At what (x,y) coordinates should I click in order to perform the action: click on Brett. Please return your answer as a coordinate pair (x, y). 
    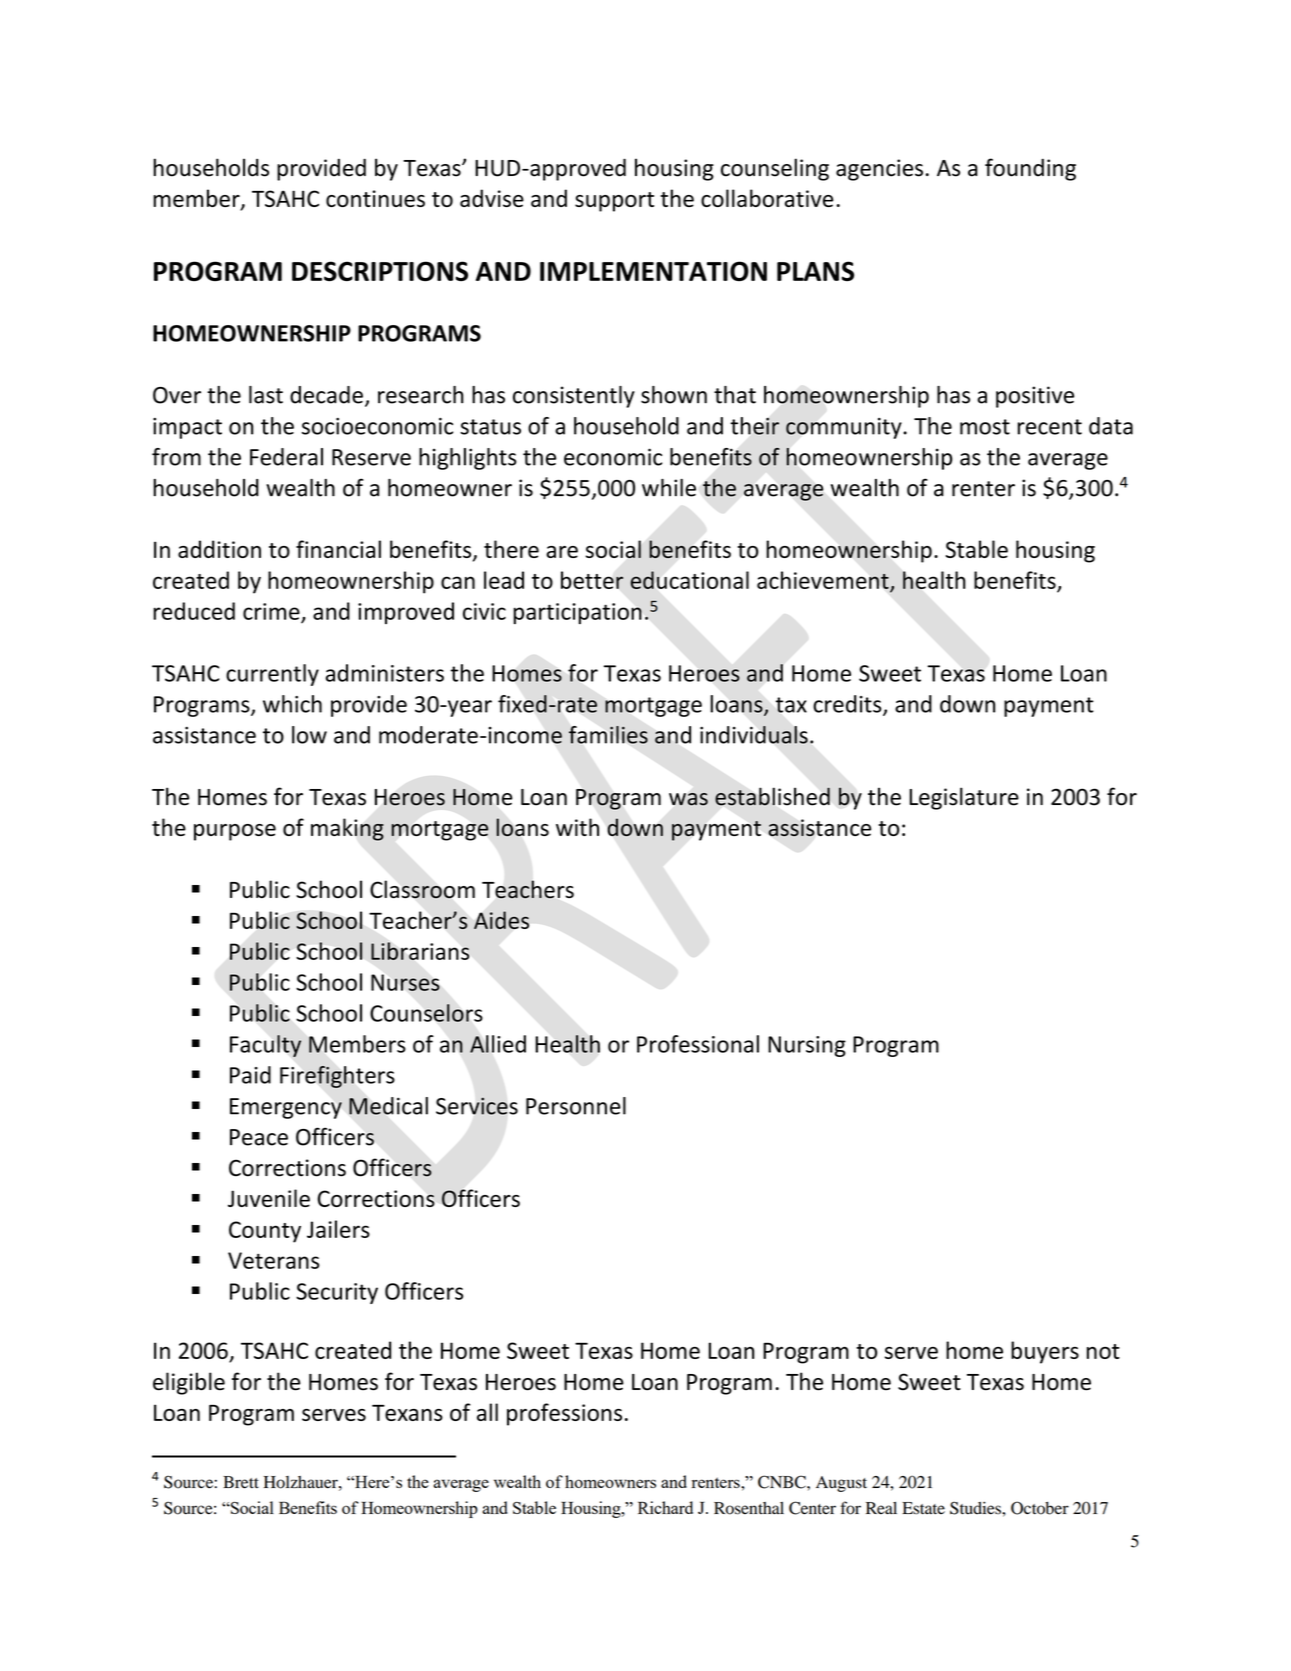
    Looking at the image, I should click on (241, 1482).
